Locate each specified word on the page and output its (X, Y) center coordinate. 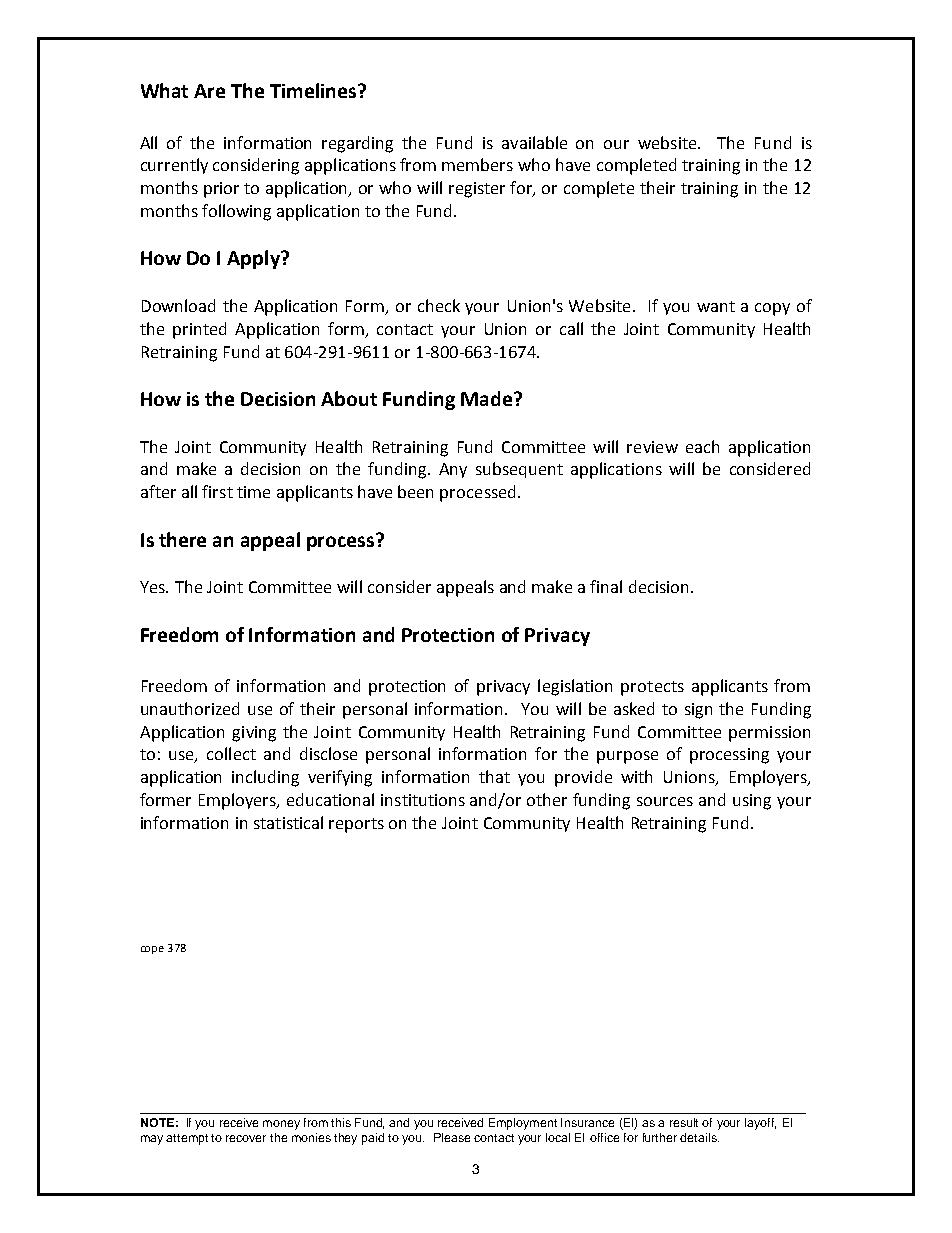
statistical (288, 822)
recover (246, 1138)
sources (665, 801)
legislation (575, 687)
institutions (423, 800)
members (477, 164)
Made (488, 398)
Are (209, 91)
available (534, 142)
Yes (153, 587)
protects (652, 688)
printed (199, 330)
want (716, 306)
